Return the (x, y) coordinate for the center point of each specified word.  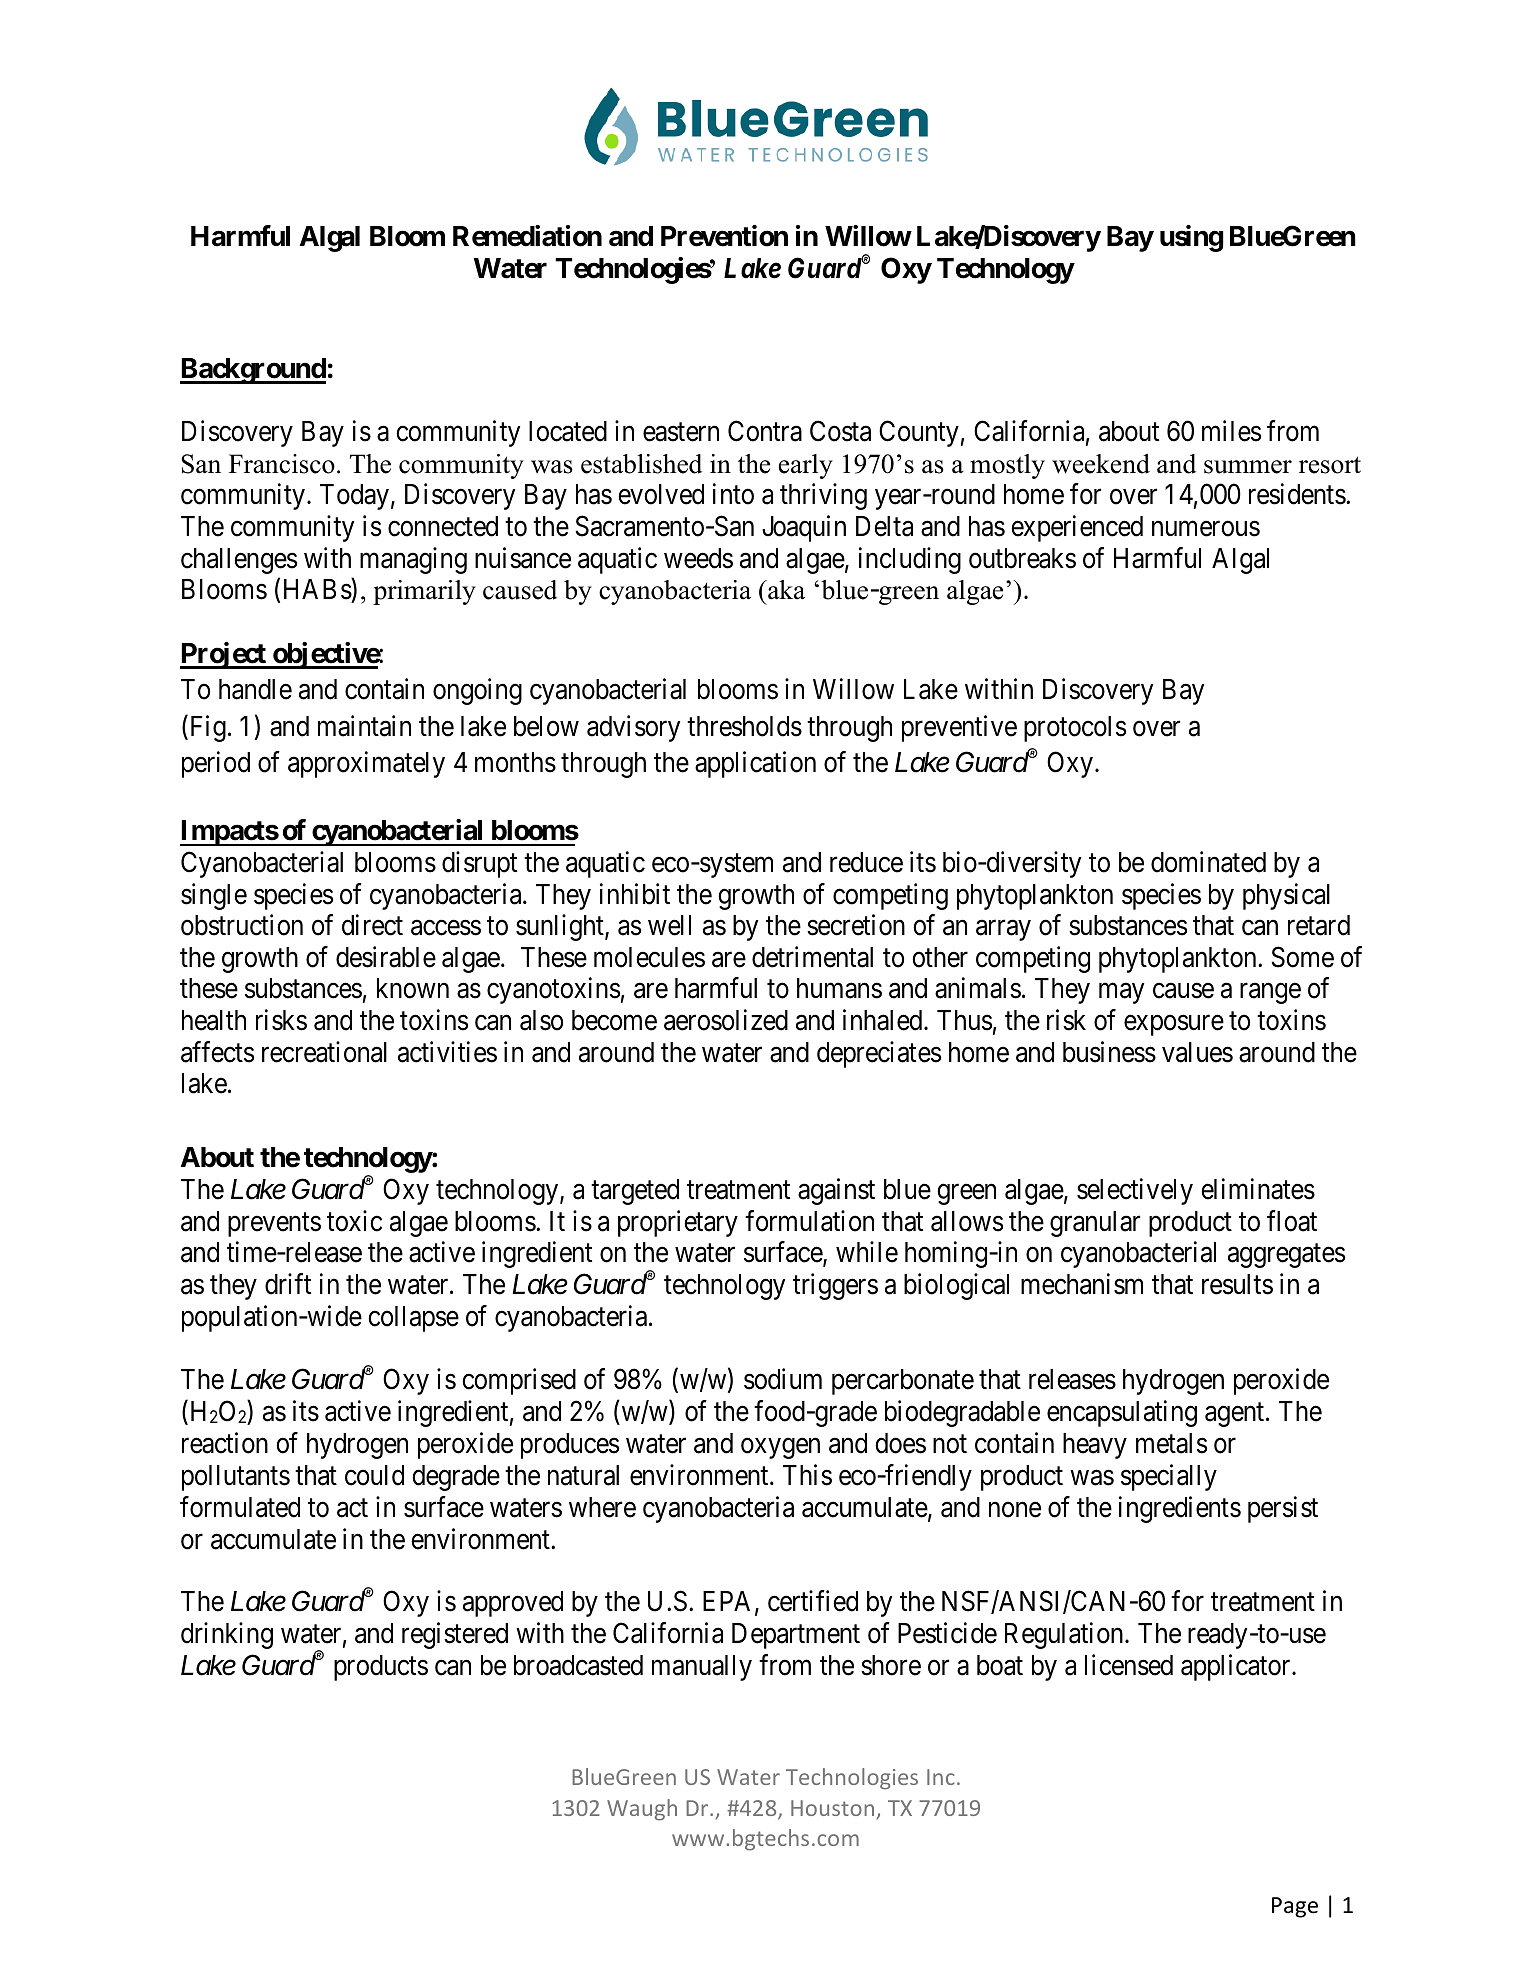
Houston (832, 1808)
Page (1295, 1907)
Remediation (527, 236)
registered (455, 1635)
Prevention (724, 236)
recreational (324, 1052)
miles (1231, 431)
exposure (1174, 1025)
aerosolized (726, 1020)
